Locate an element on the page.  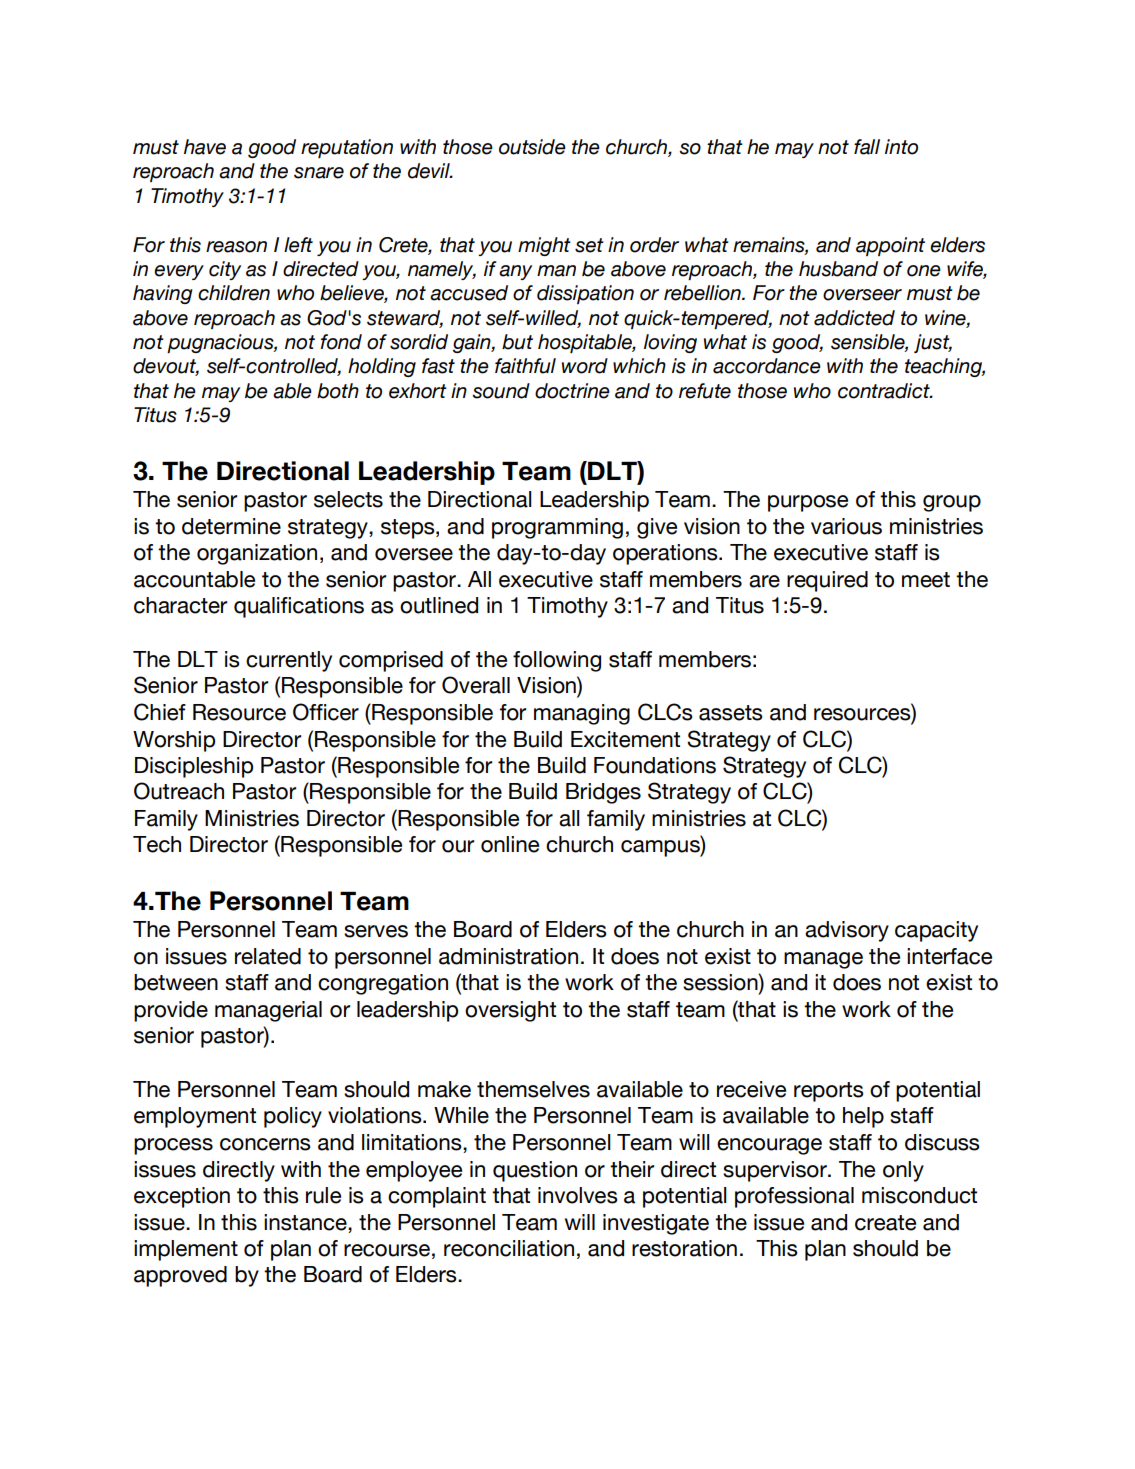
instance is located at coordinates (306, 1222).
